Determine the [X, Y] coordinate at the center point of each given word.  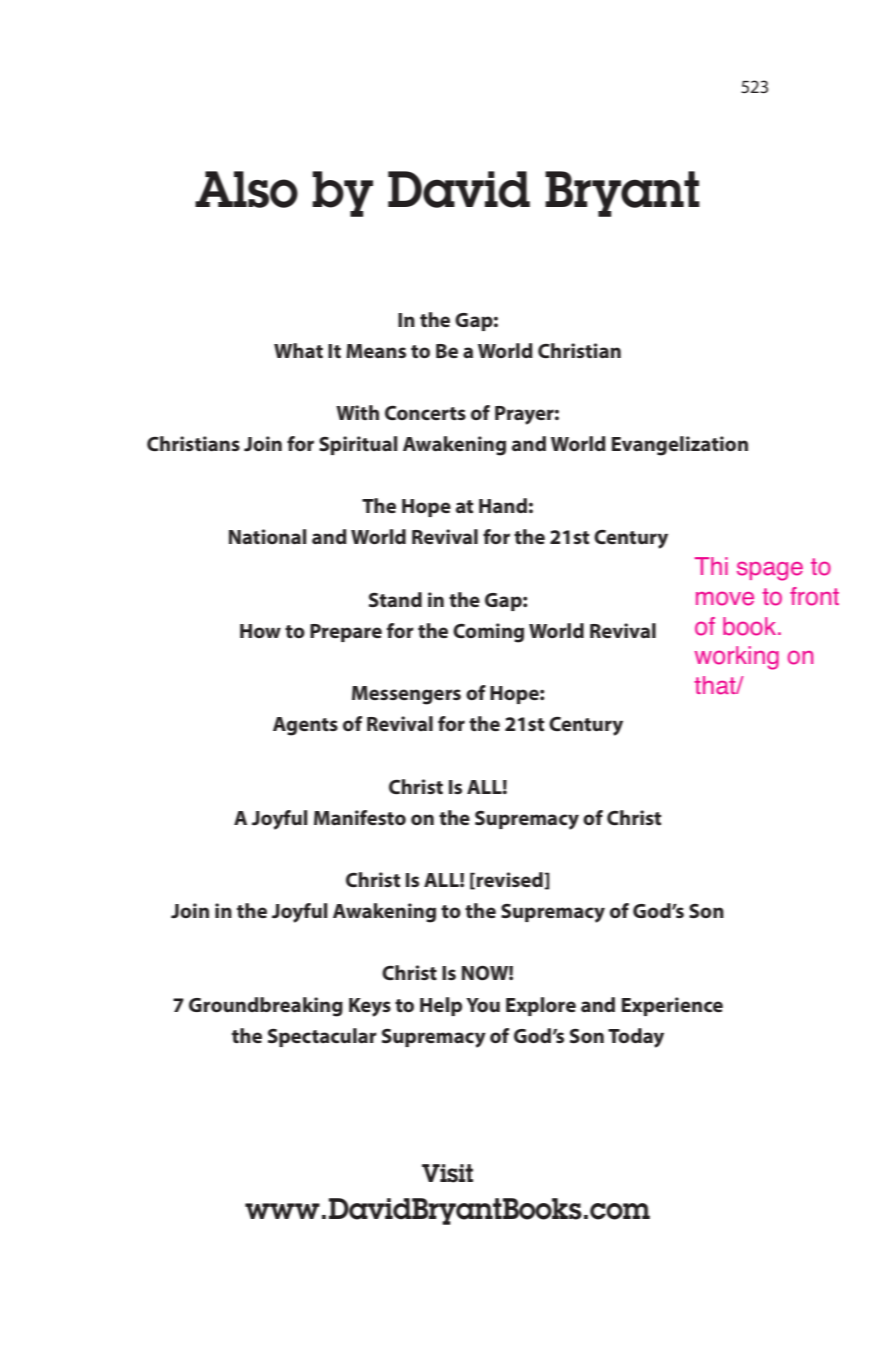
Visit [447, 1173]
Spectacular [322, 1037]
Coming [488, 633]
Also [246, 189]
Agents [305, 726]
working [737, 658]
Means [376, 351]
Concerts [425, 412]
